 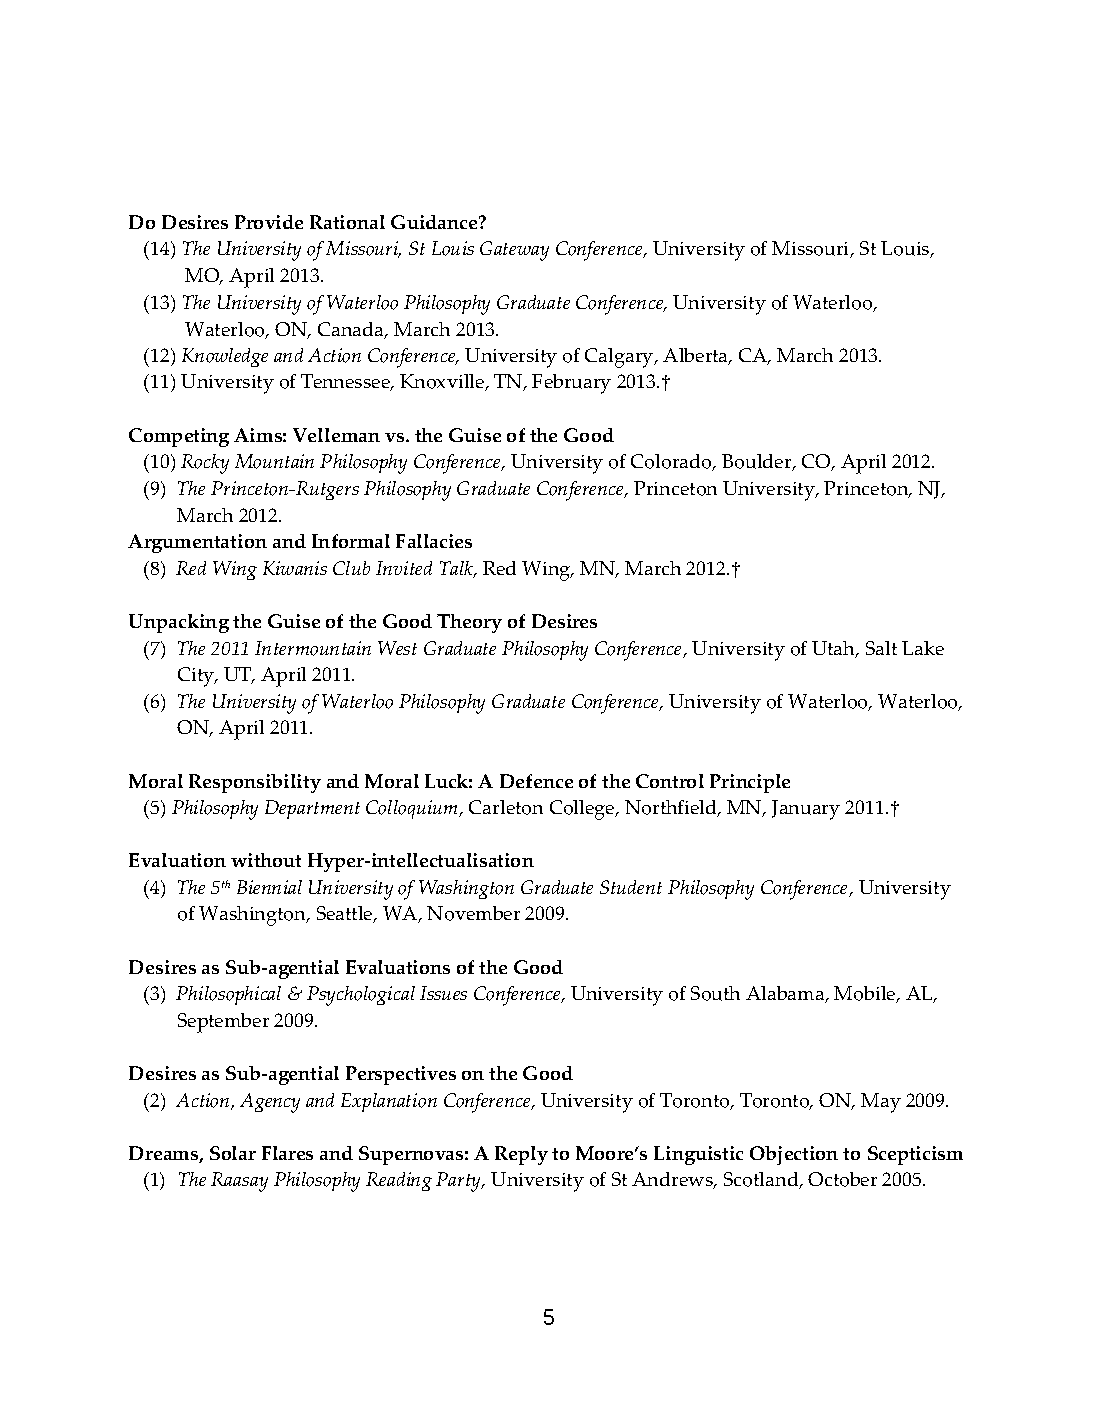 I want to click on Flares, so click(x=287, y=1153).
